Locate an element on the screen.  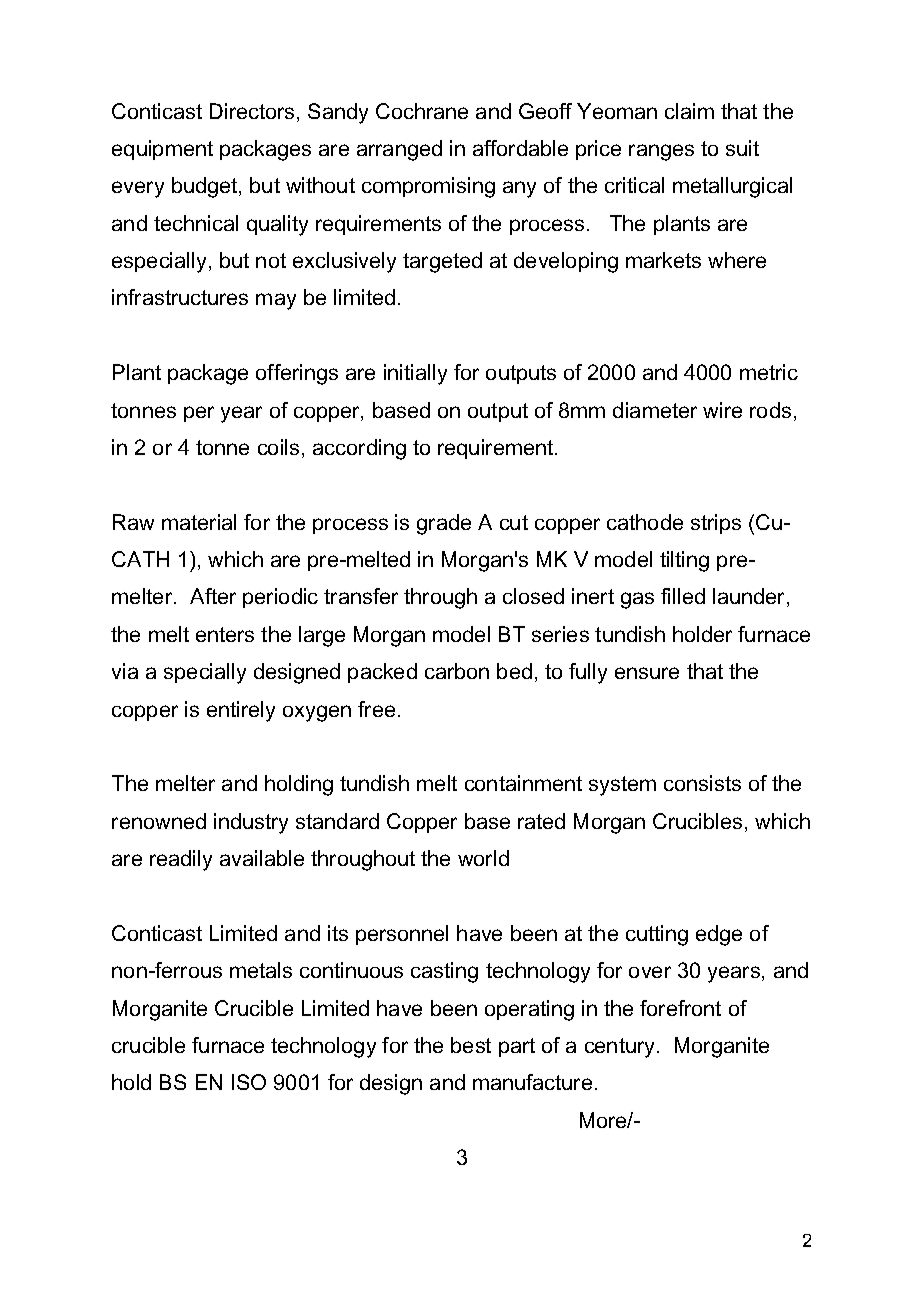
Cochrane is located at coordinates (422, 111).
